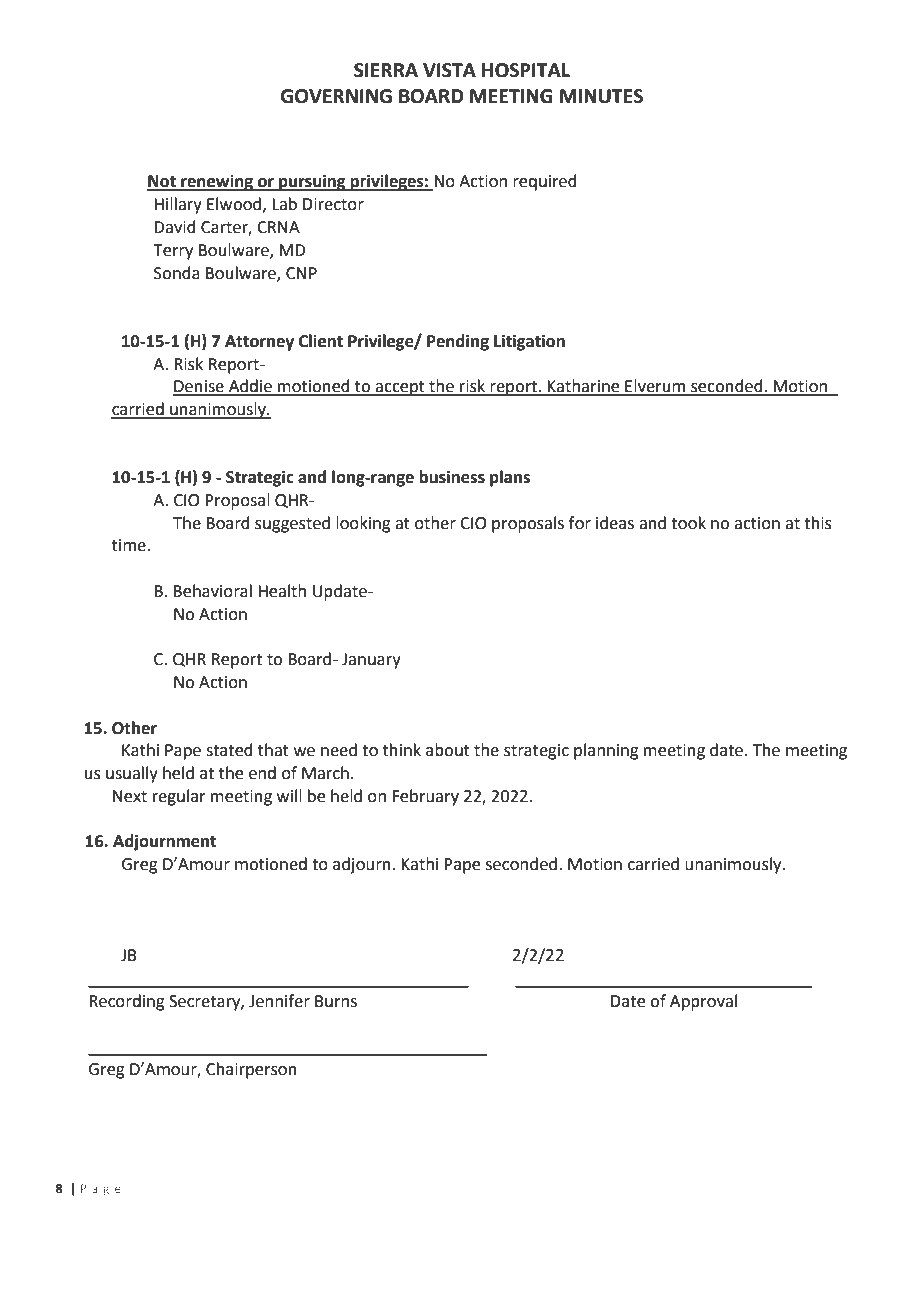  What do you see at coordinates (606, 751) in the screenshot?
I see `planning` at bounding box center [606, 751].
